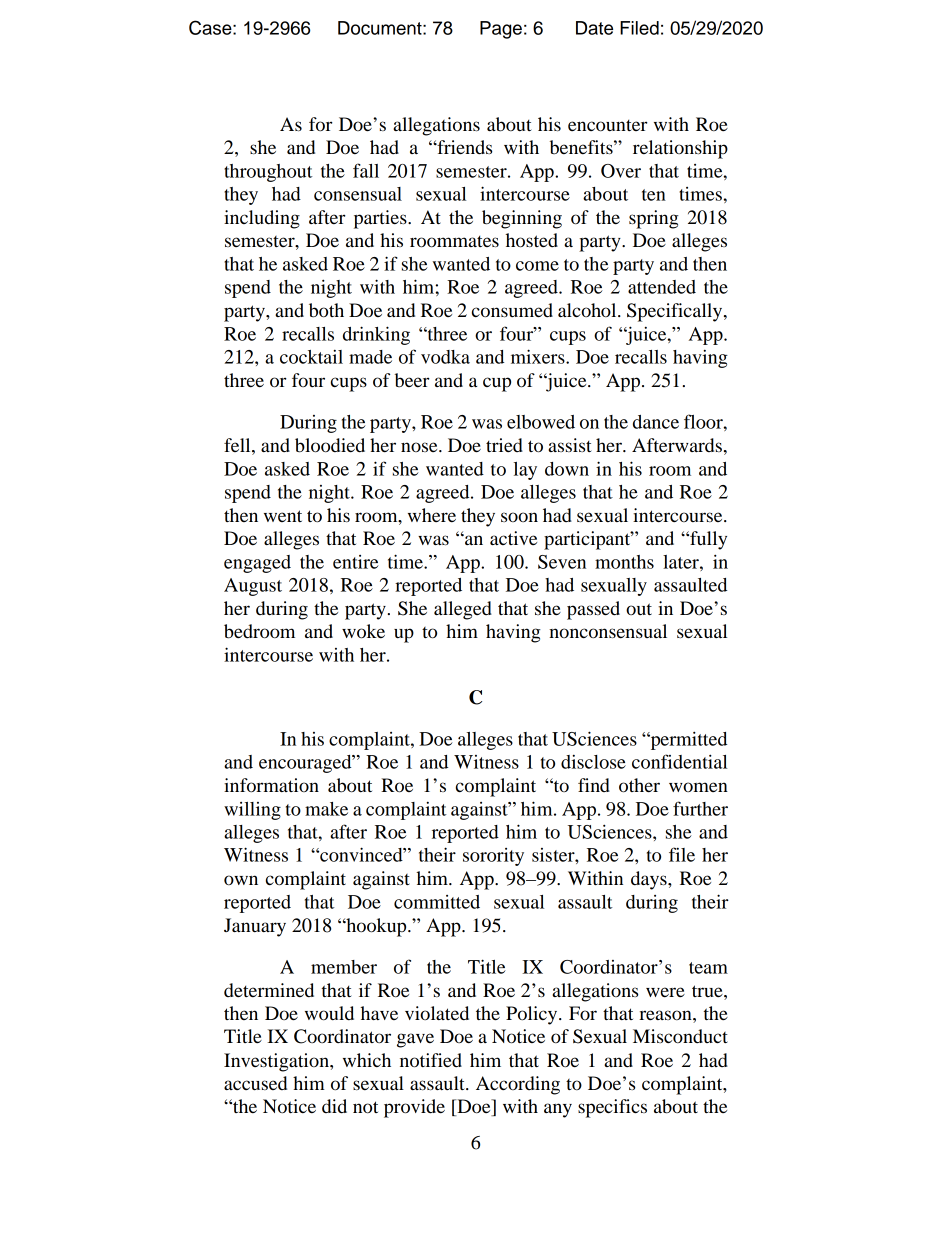 The height and width of the image is (1233, 952). I want to click on sorority, so click(493, 857).
